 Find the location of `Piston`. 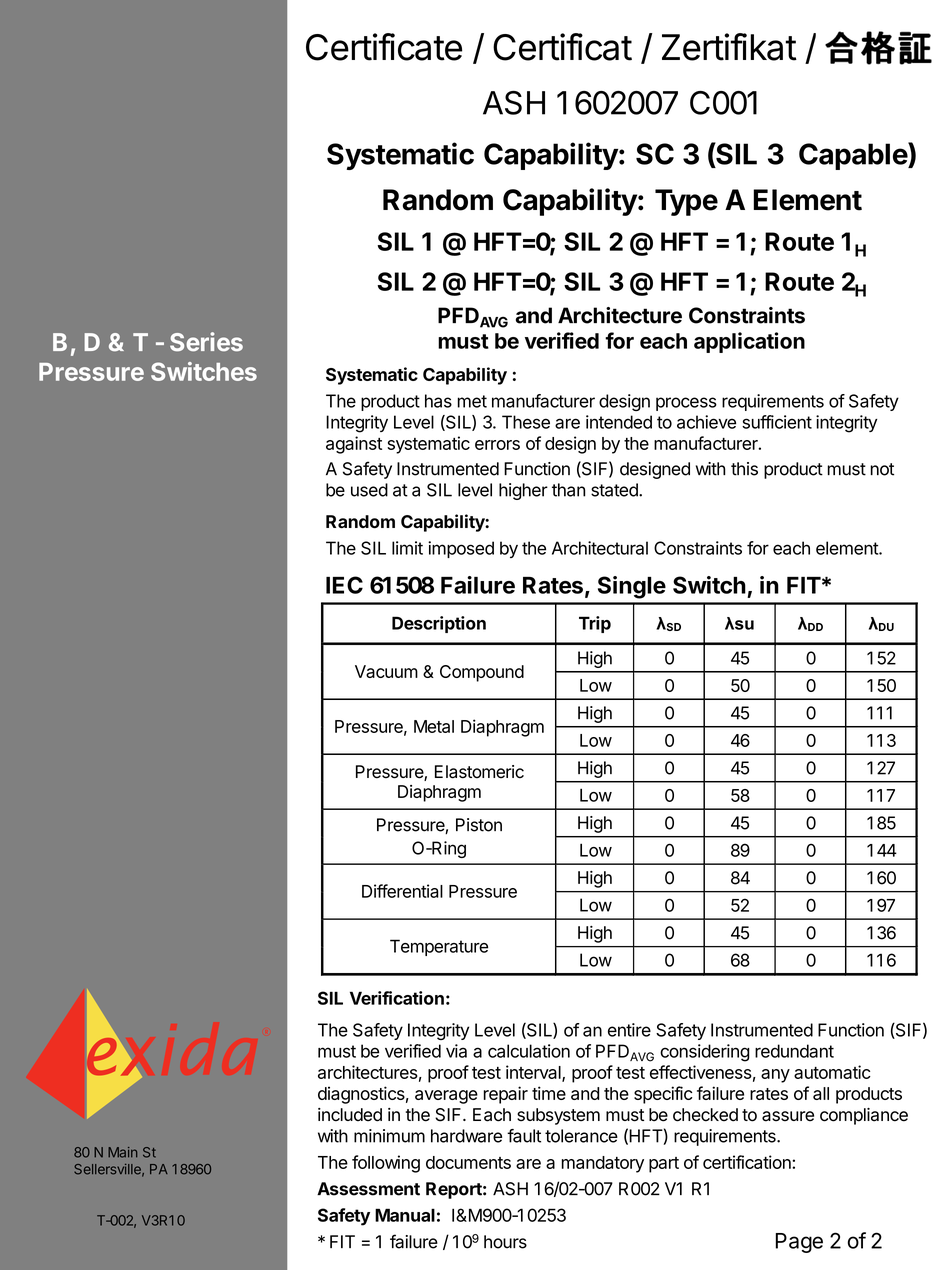

Piston is located at coordinates (479, 825).
